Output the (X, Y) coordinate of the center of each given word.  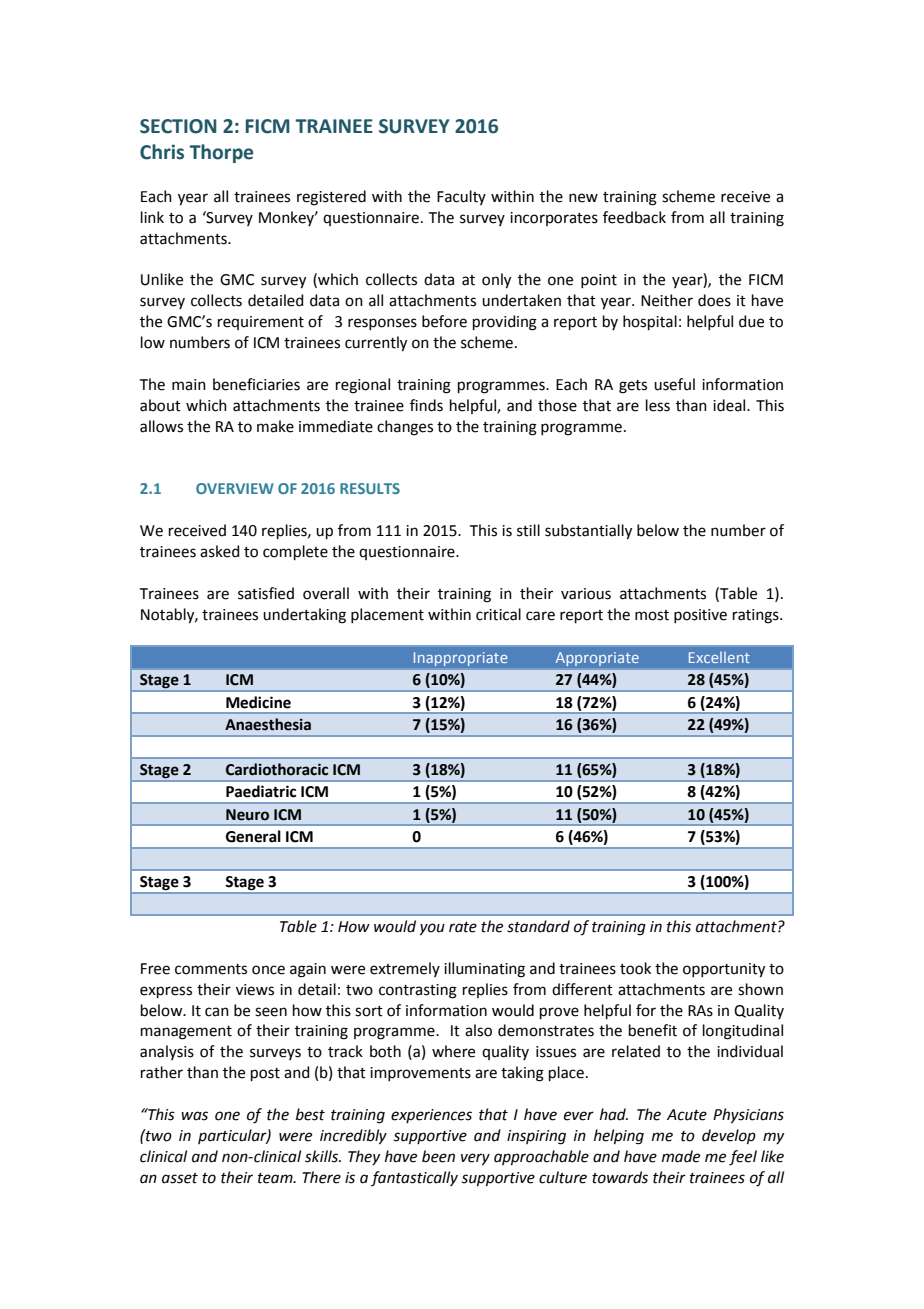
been (438, 1156)
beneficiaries (256, 384)
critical (498, 614)
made (681, 1156)
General (253, 836)
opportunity (724, 970)
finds (426, 405)
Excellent (719, 657)
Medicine (258, 702)
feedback (634, 217)
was (194, 1116)
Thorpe (221, 153)
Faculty (461, 197)
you (432, 929)
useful (674, 384)
